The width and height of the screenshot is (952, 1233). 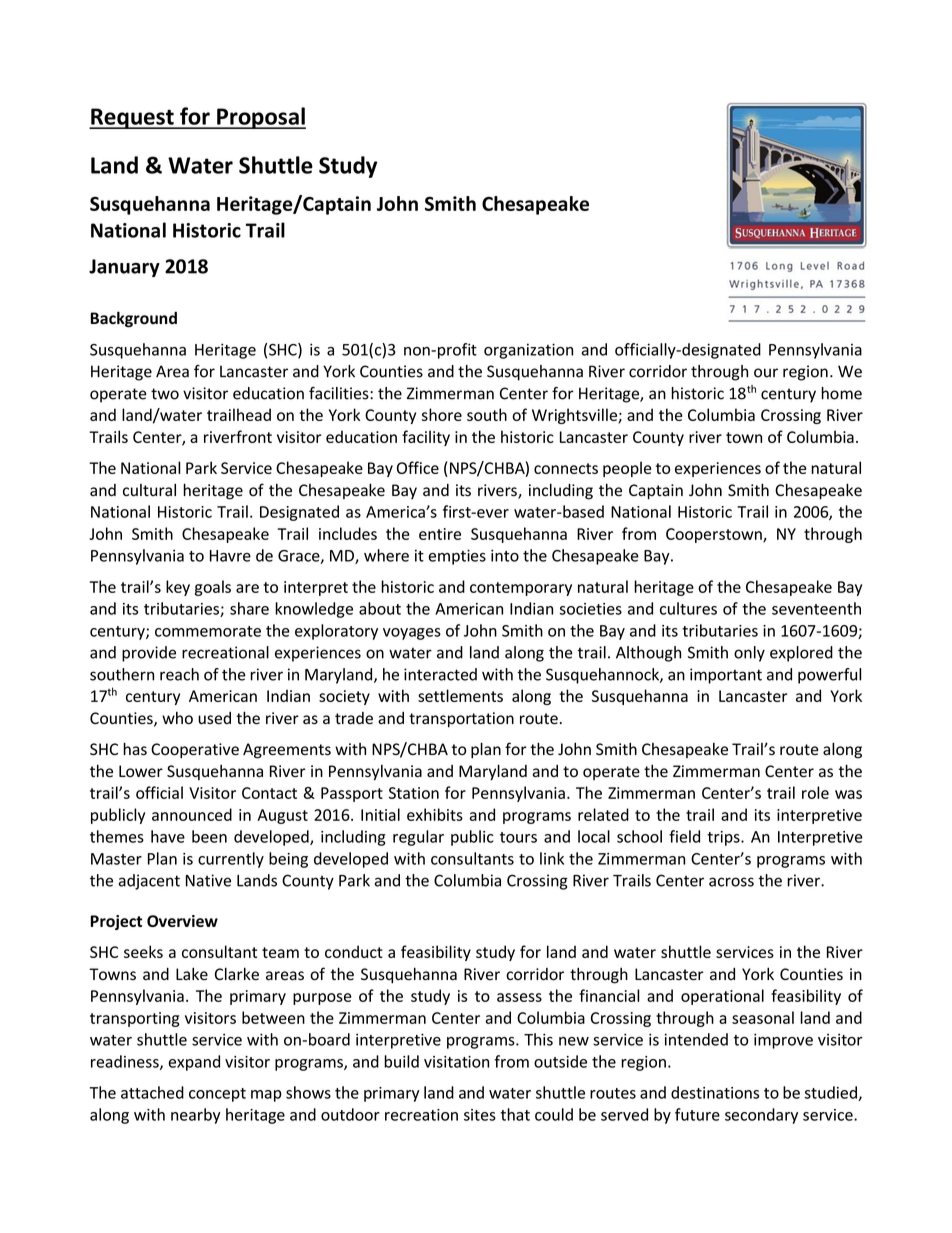 What do you see at coordinates (480, 1115) in the screenshot?
I see `sites` at bounding box center [480, 1115].
